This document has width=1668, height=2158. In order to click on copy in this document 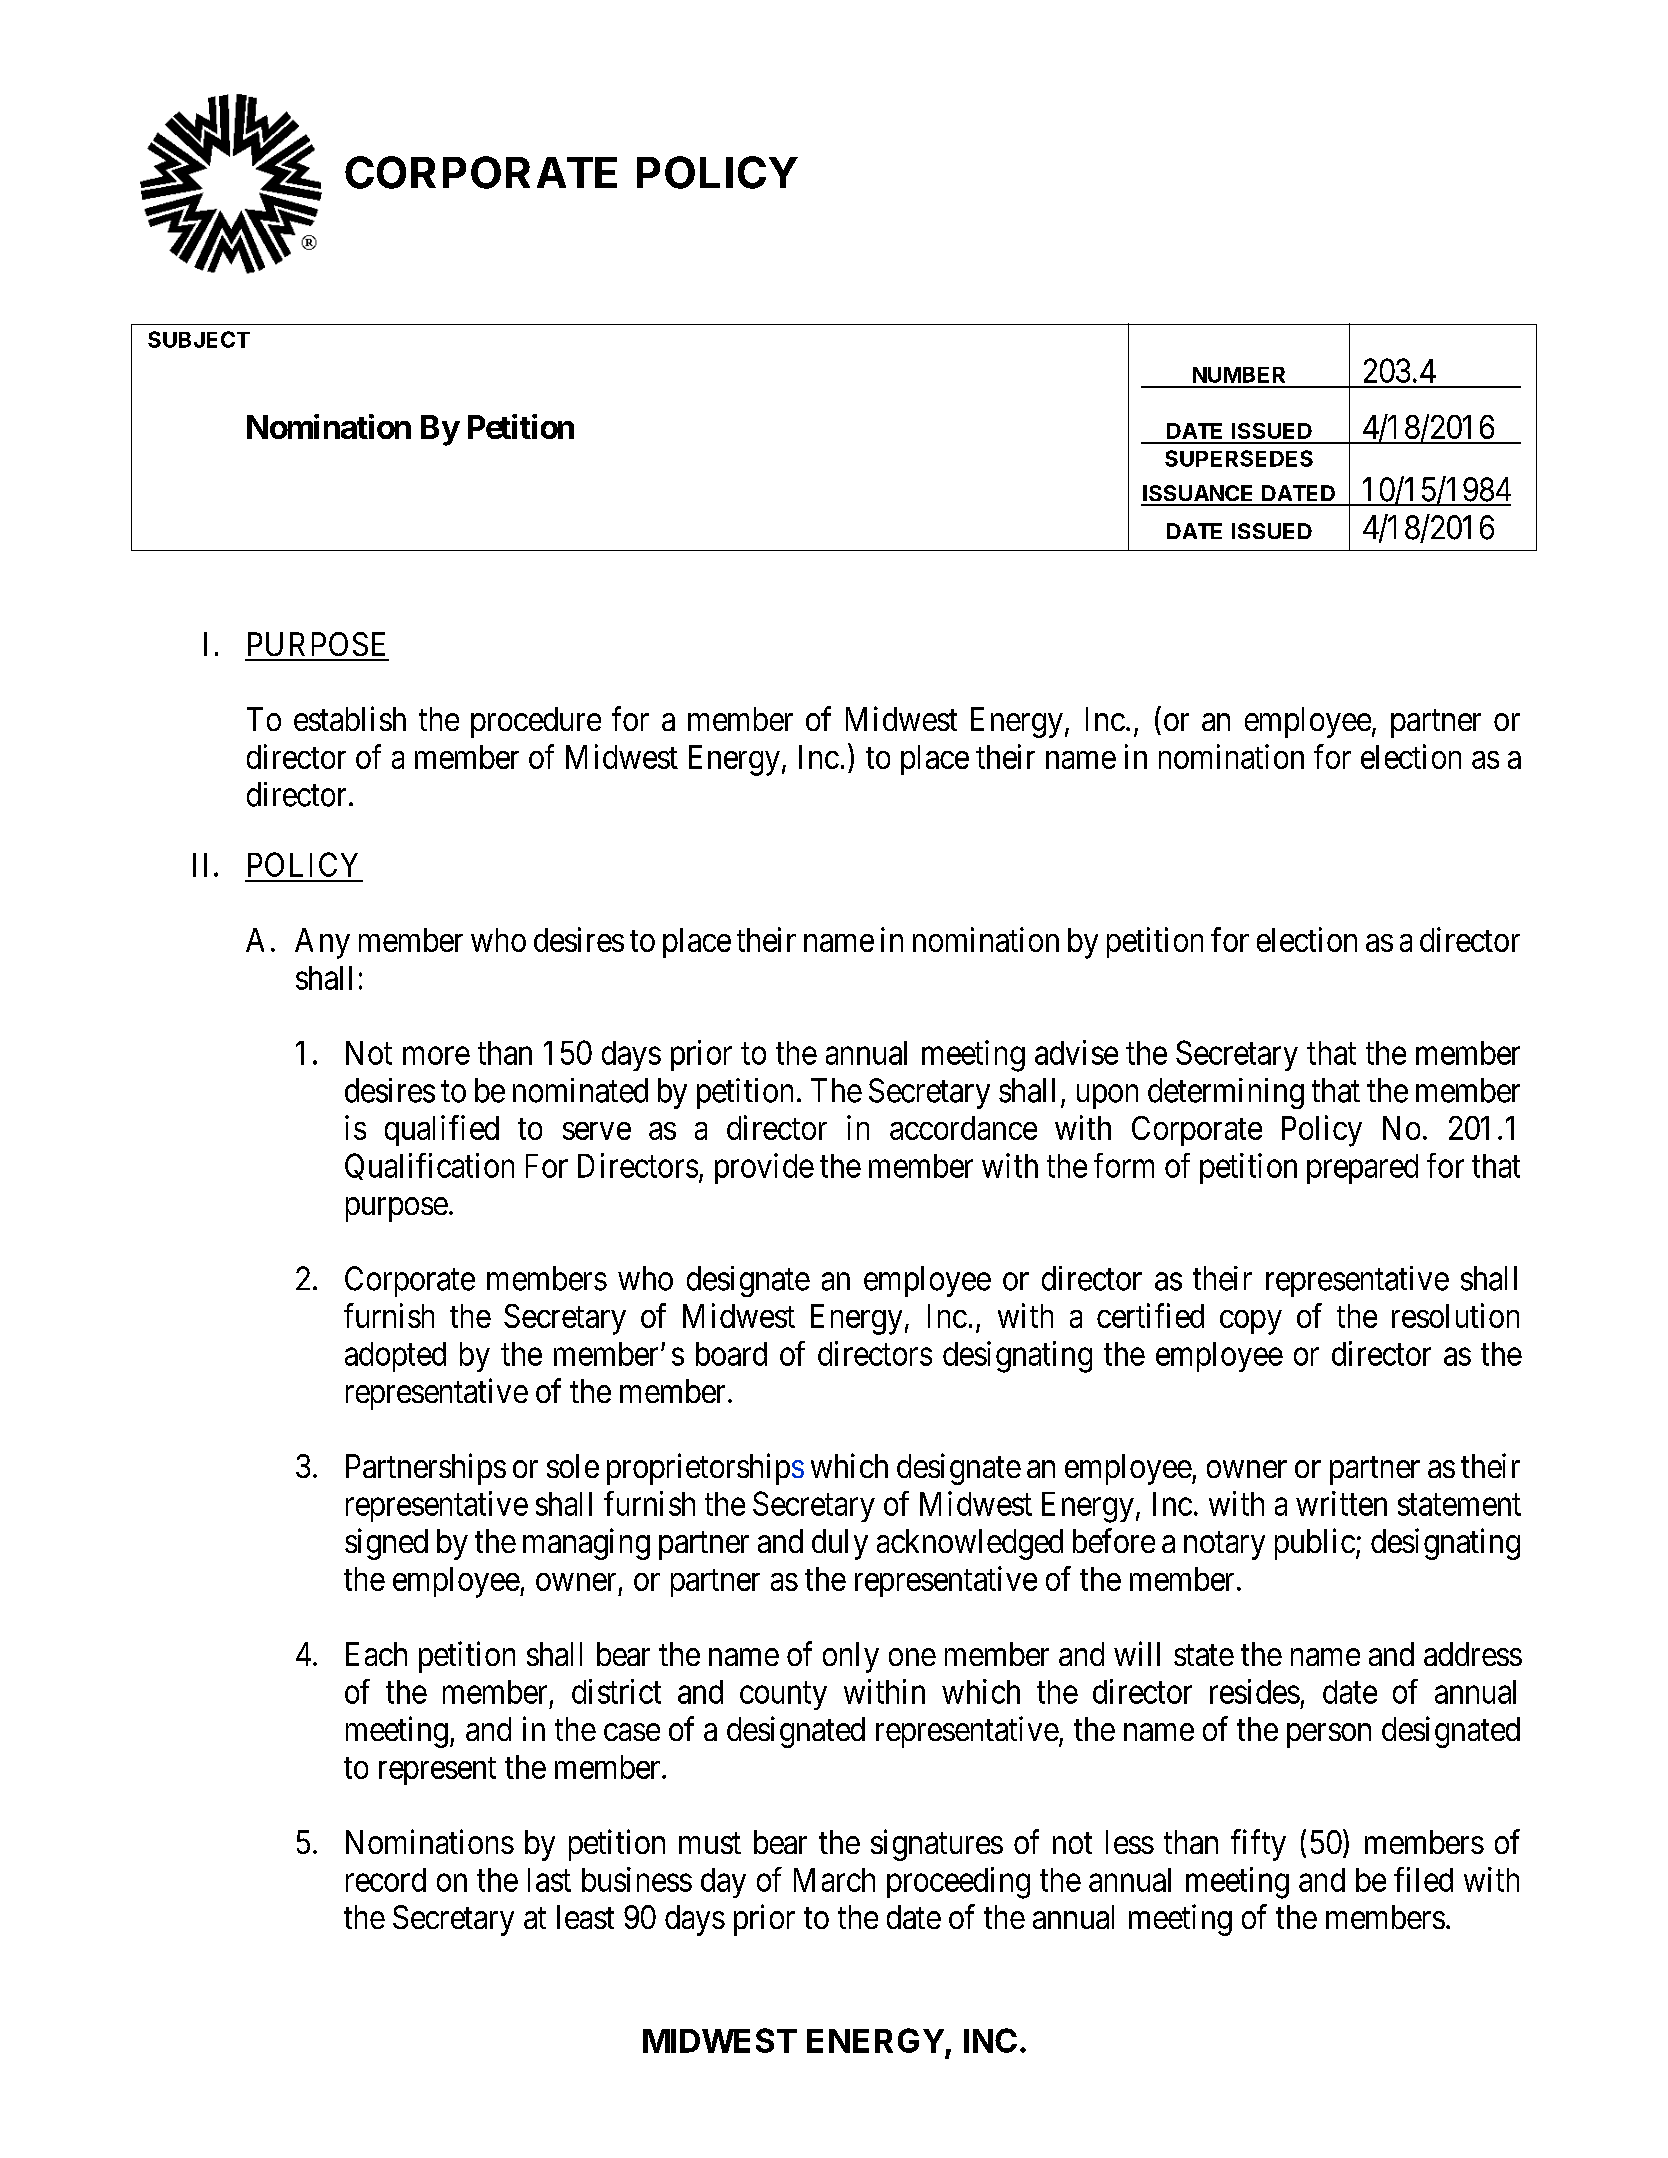, I will do `click(1251, 1322)`.
